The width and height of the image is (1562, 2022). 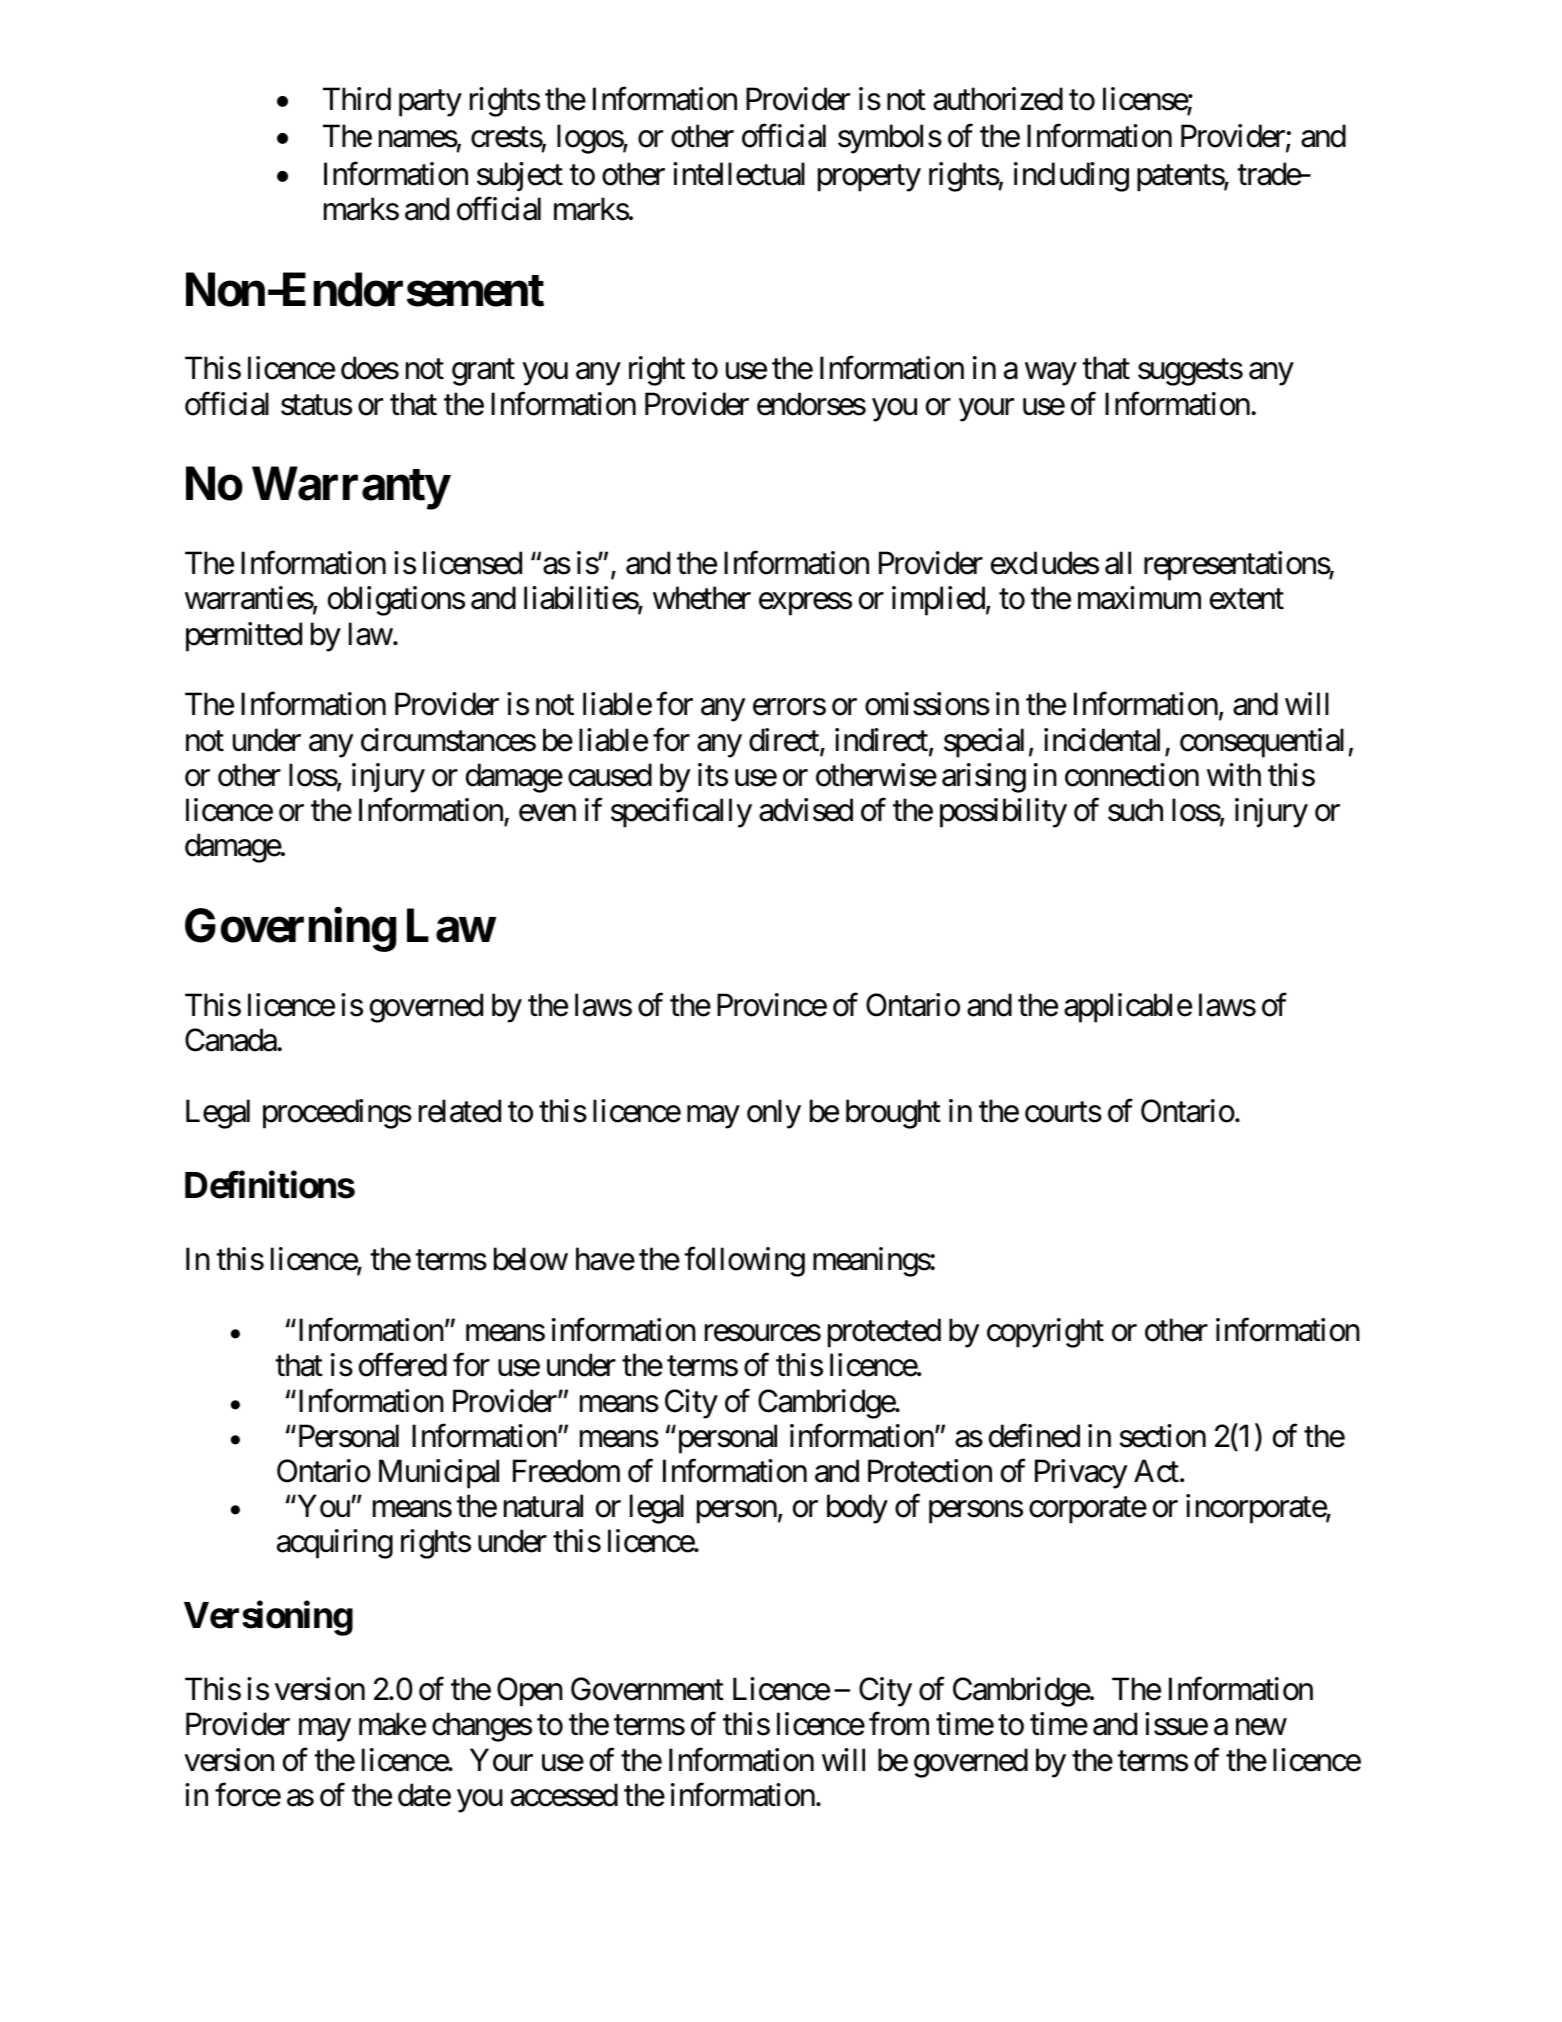 I want to click on protected, so click(x=884, y=1333).
